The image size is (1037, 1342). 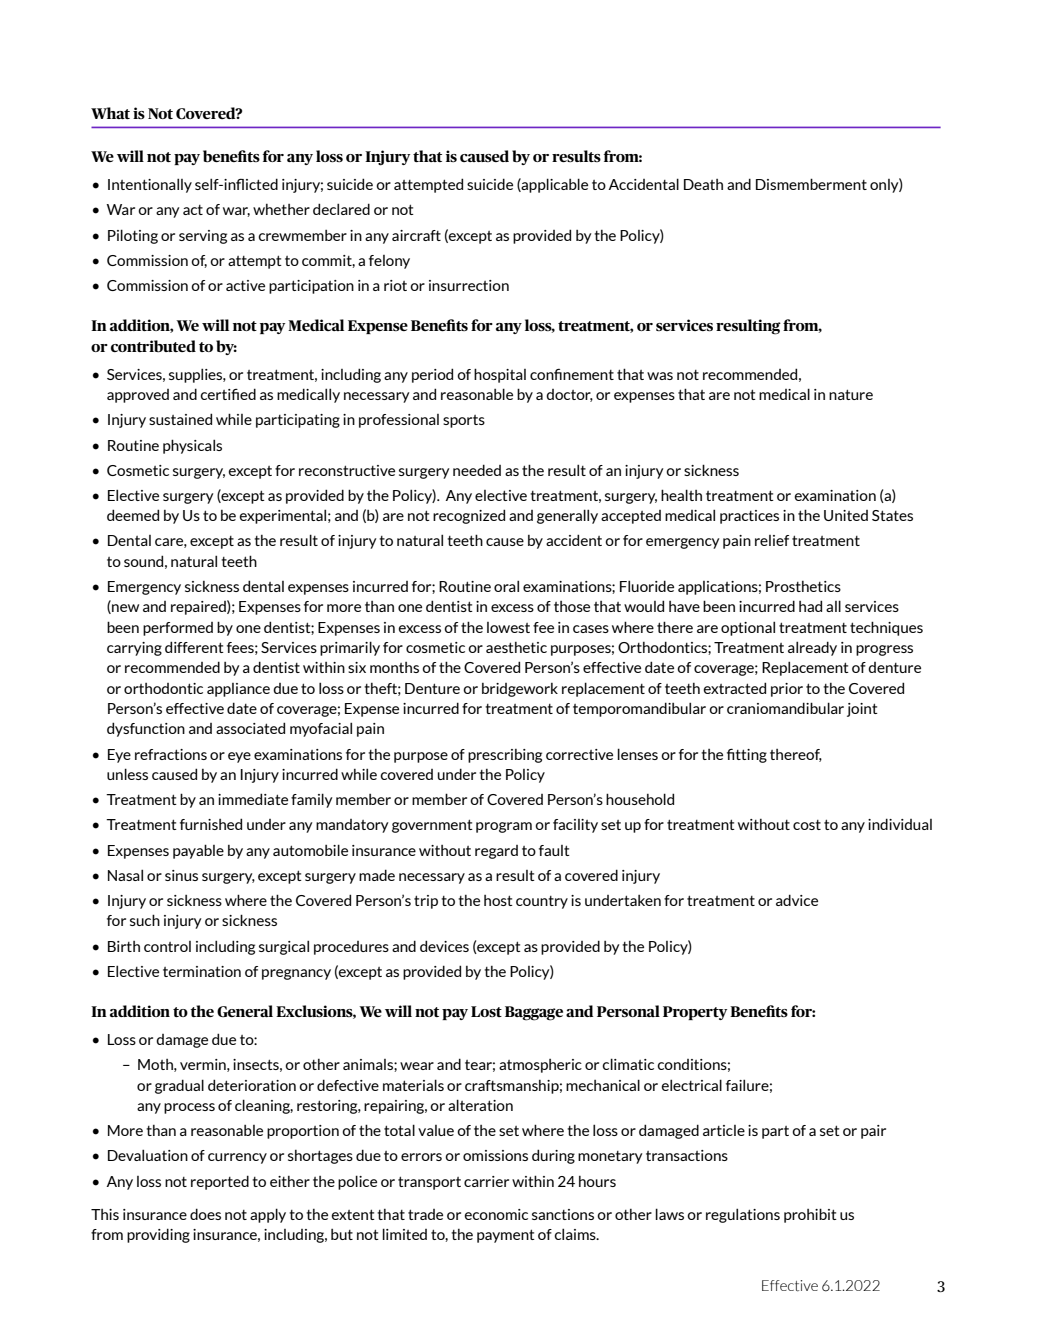 I want to click on termination, so click(x=202, y=971).
